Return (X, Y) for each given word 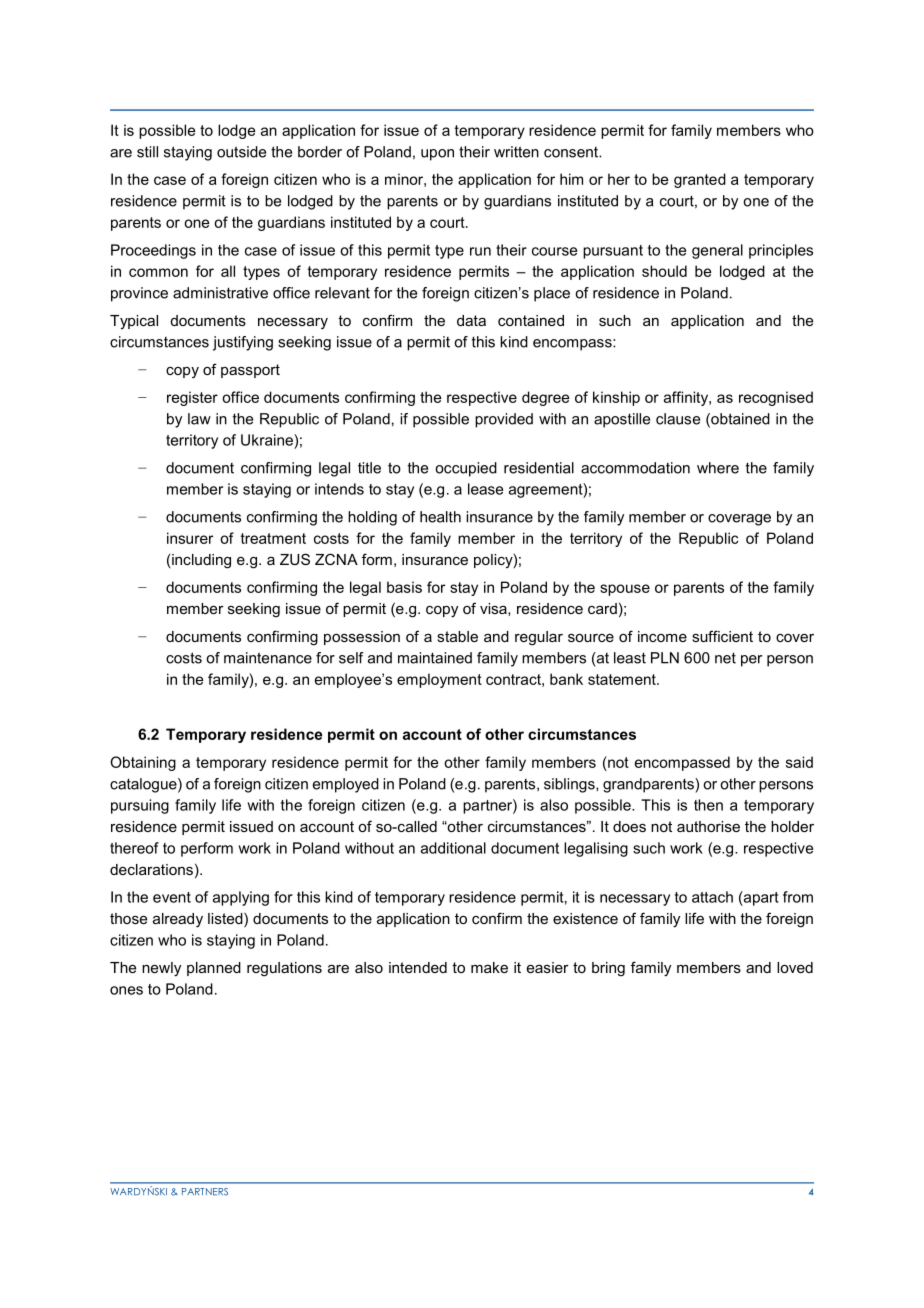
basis (404, 587)
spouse (625, 590)
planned (214, 969)
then (708, 805)
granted (700, 180)
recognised (776, 398)
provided (504, 420)
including (201, 561)
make (489, 967)
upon (437, 155)
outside (241, 152)
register (192, 398)
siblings (570, 785)
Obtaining (143, 763)
